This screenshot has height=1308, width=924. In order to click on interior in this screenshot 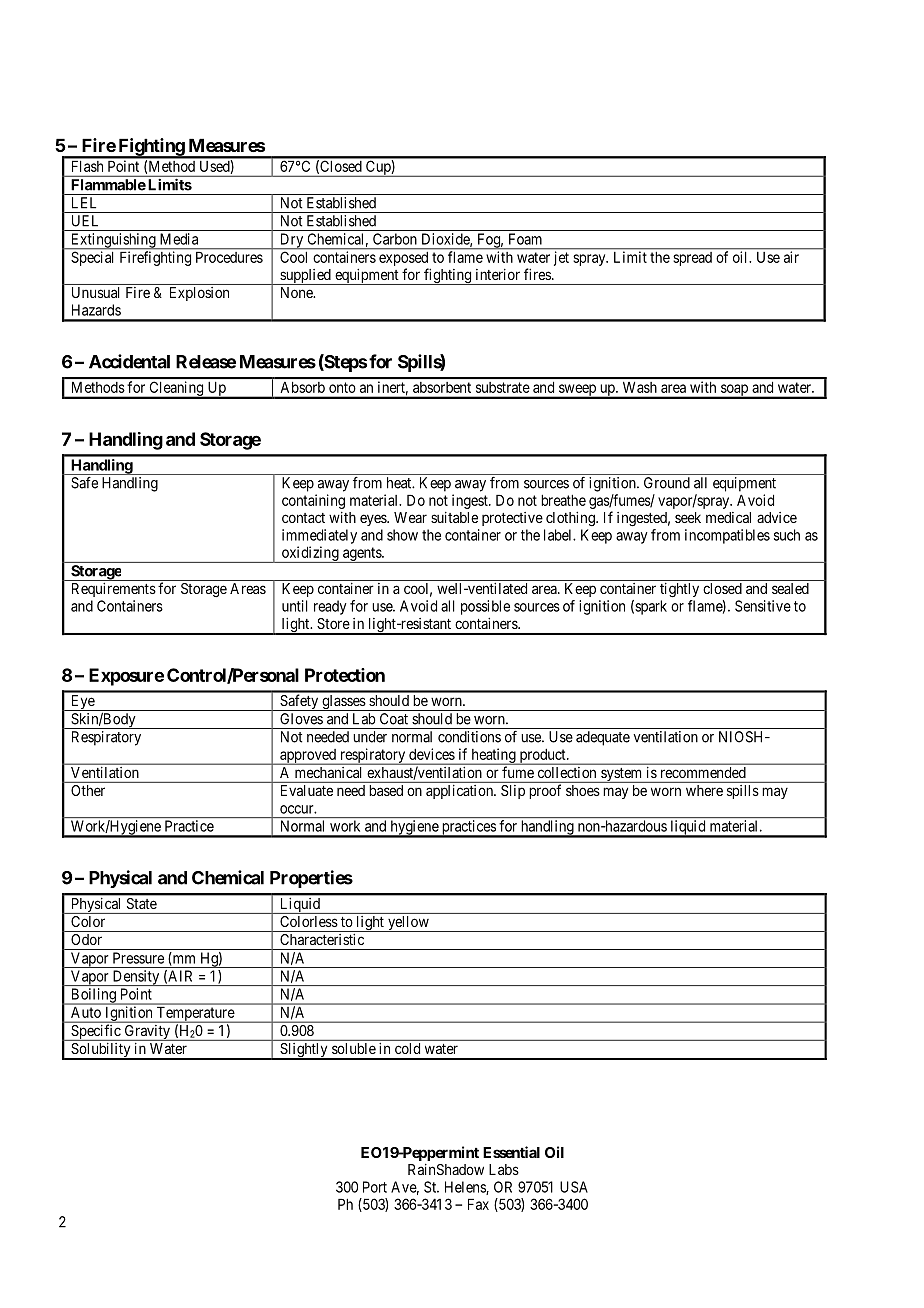, I will do `click(498, 274)`.
